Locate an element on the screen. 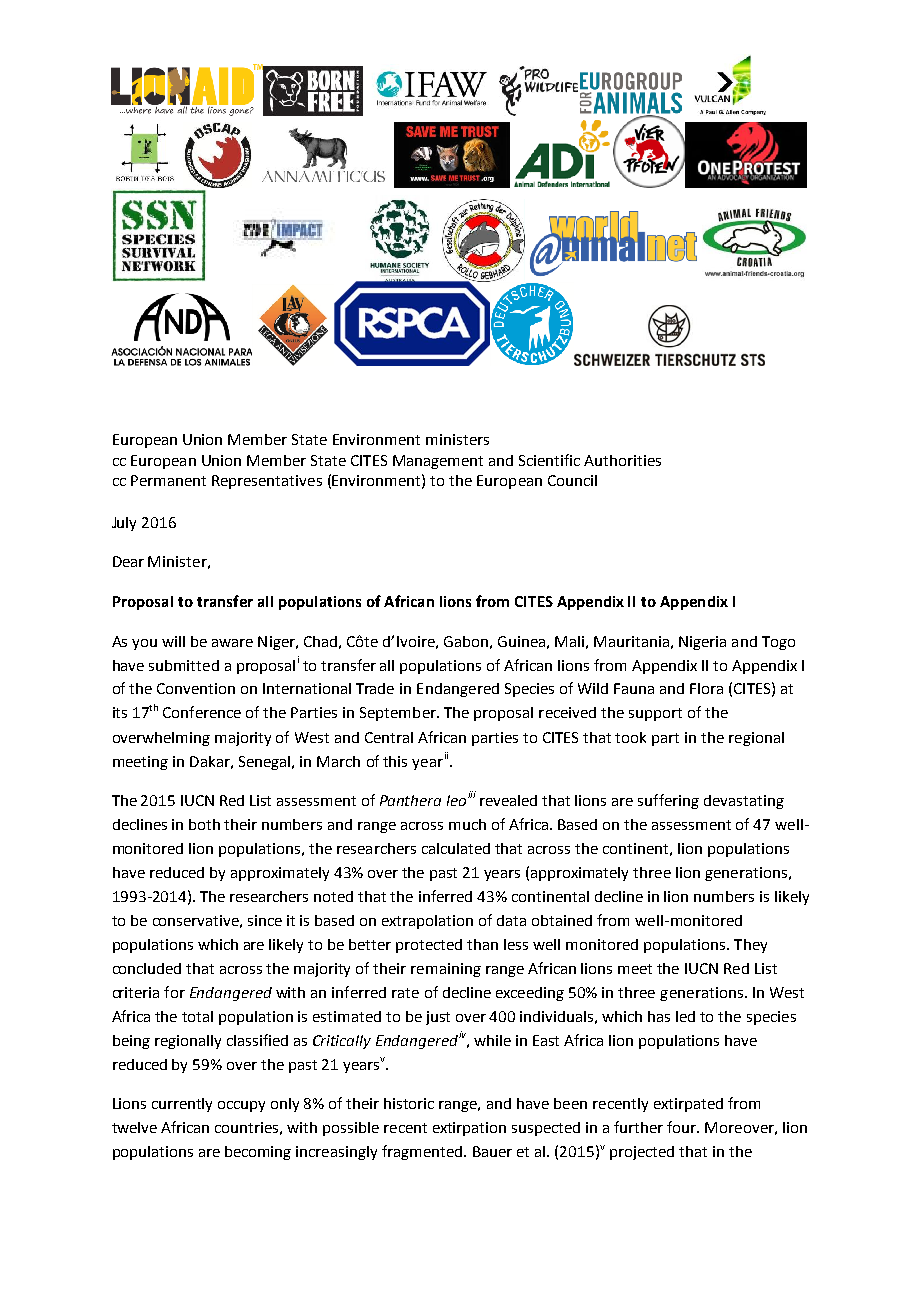 The width and height of the screenshot is (924, 1307). Management is located at coordinates (438, 462).
